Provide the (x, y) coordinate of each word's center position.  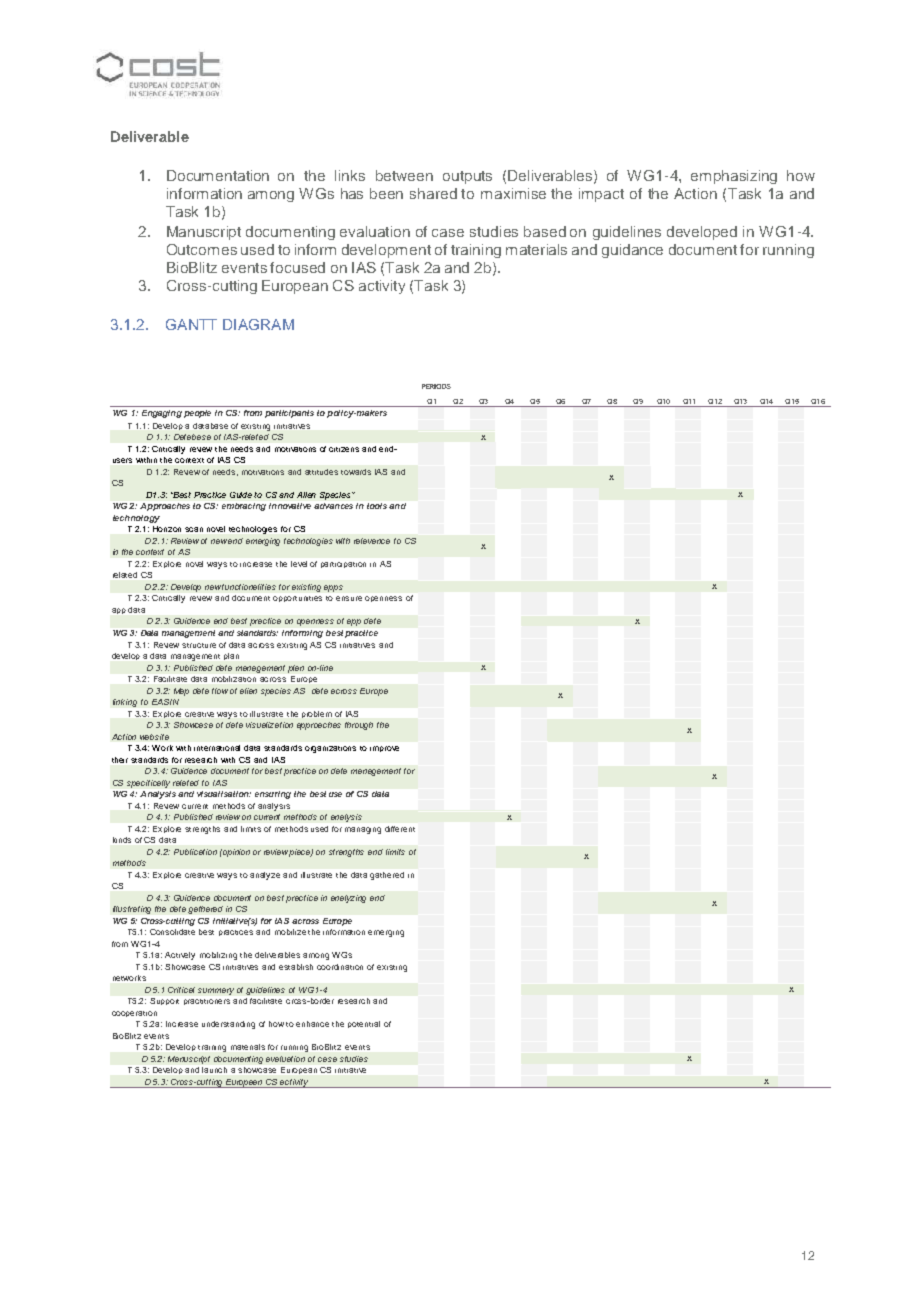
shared (433, 193)
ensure (349, 598)
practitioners (207, 1002)
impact (601, 195)
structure (199, 645)
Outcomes (202, 249)
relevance (372, 541)
